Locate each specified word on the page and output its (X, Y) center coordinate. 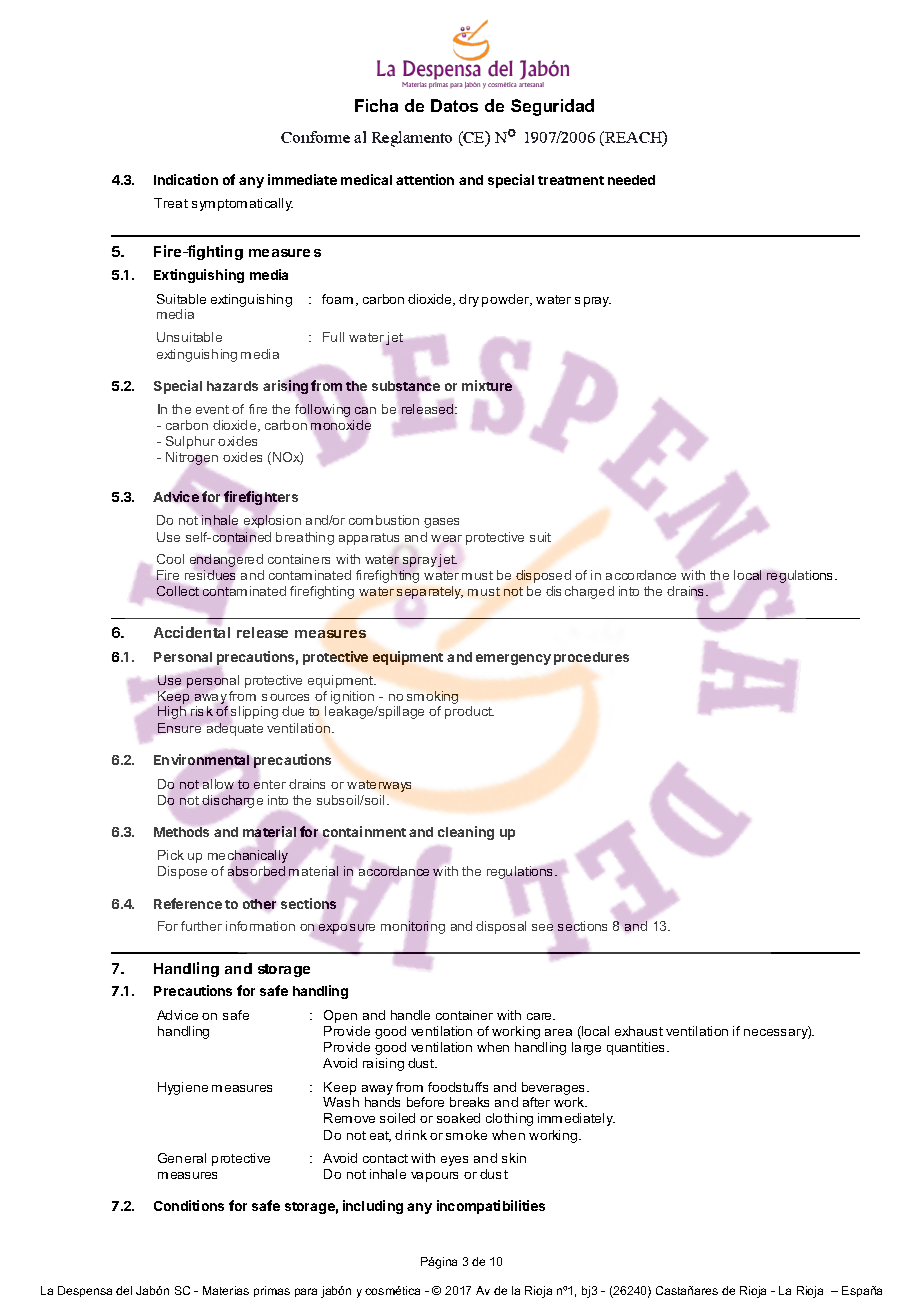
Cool (170, 559)
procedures (591, 658)
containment (364, 831)
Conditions (189, 1205)
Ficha (376, 105)
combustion (384, 520)
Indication (186, 179)
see (542, 927)
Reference (188, 903)
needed (631, 180)
